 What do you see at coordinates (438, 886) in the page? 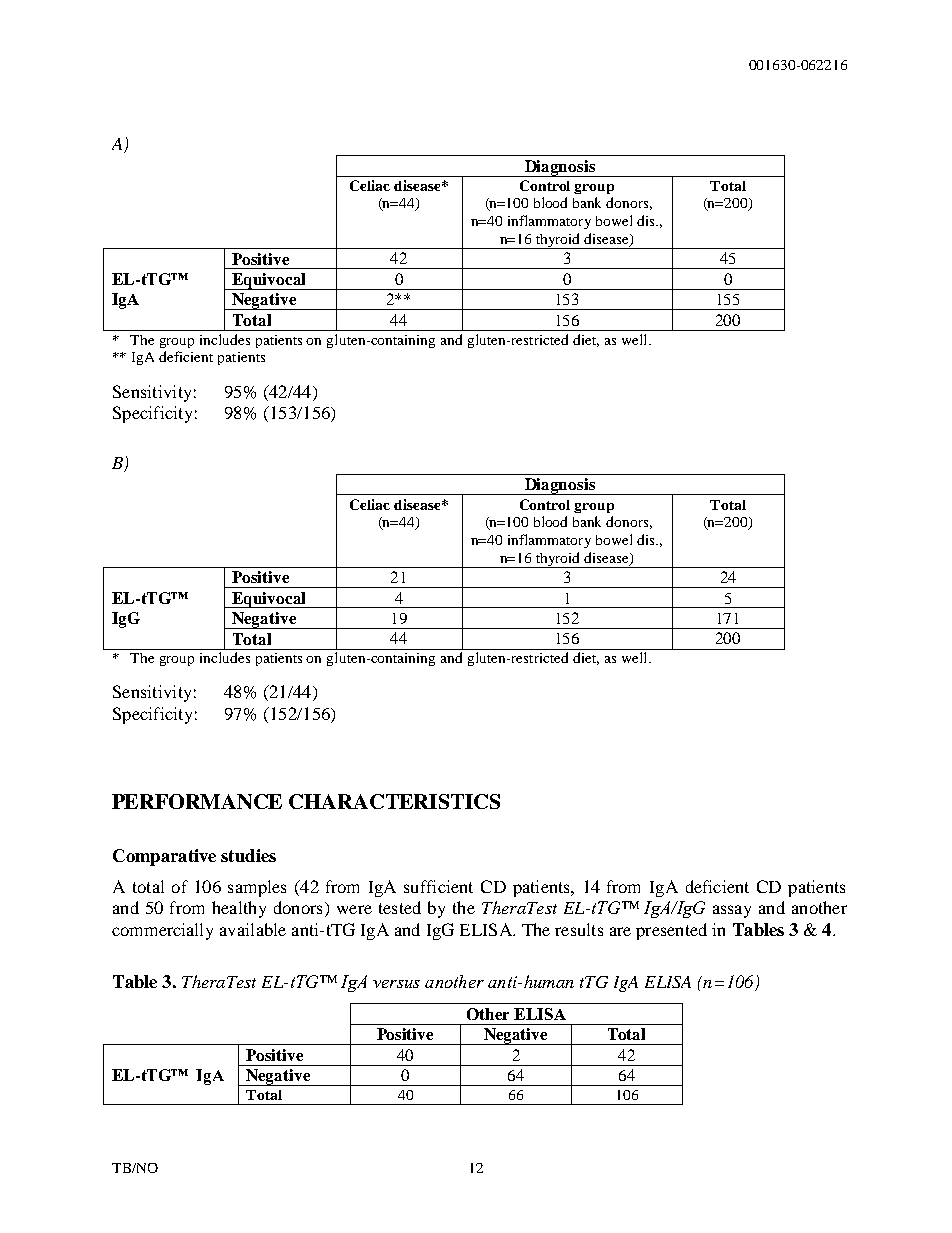
I see `sufficient` at bounding box center [438, 886].
